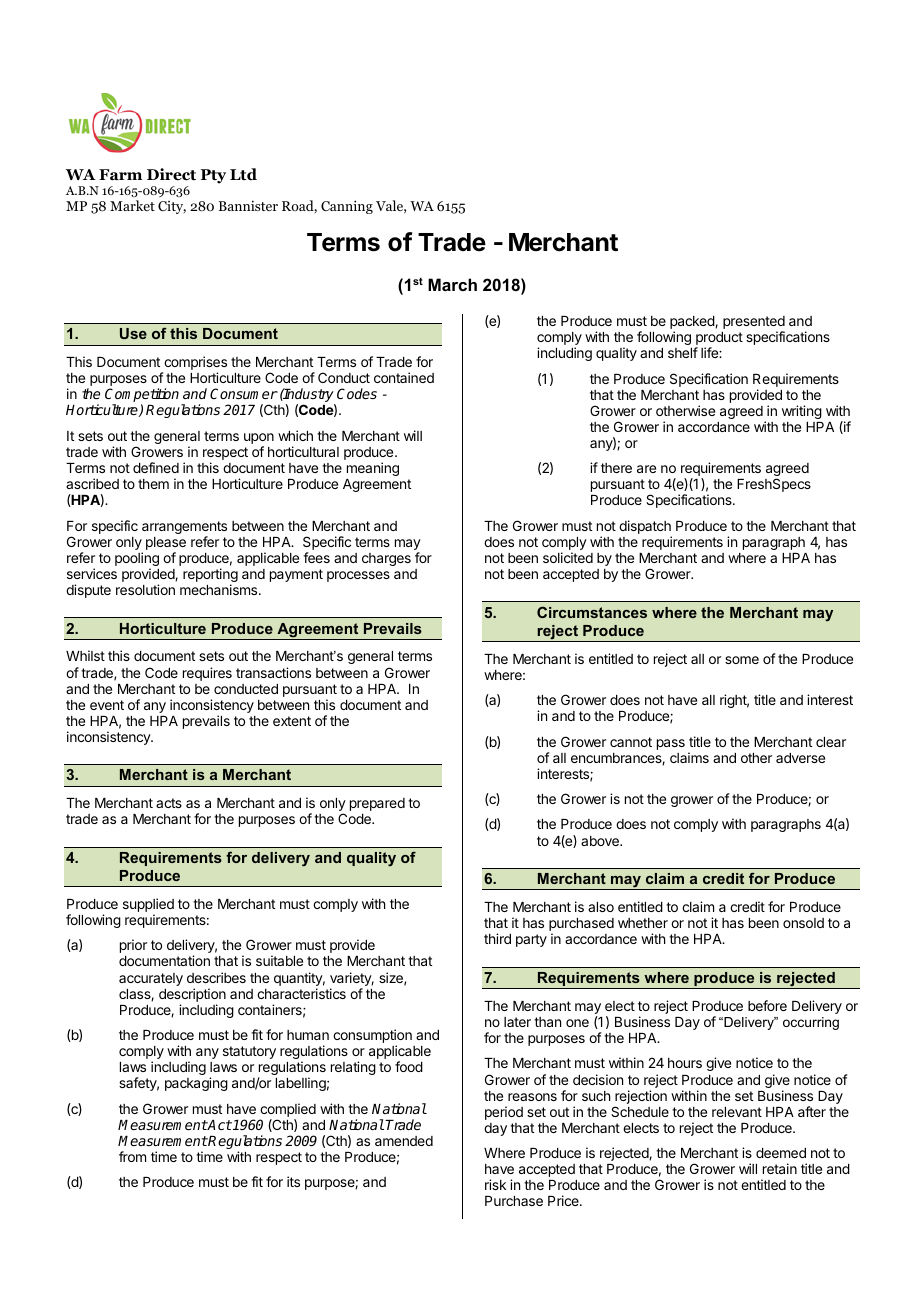 The width and height of the image is (924, 1308). What do you see at coordinates (184, 529) in the image?
I see `arrangements` at bounding box center [184, 529].
